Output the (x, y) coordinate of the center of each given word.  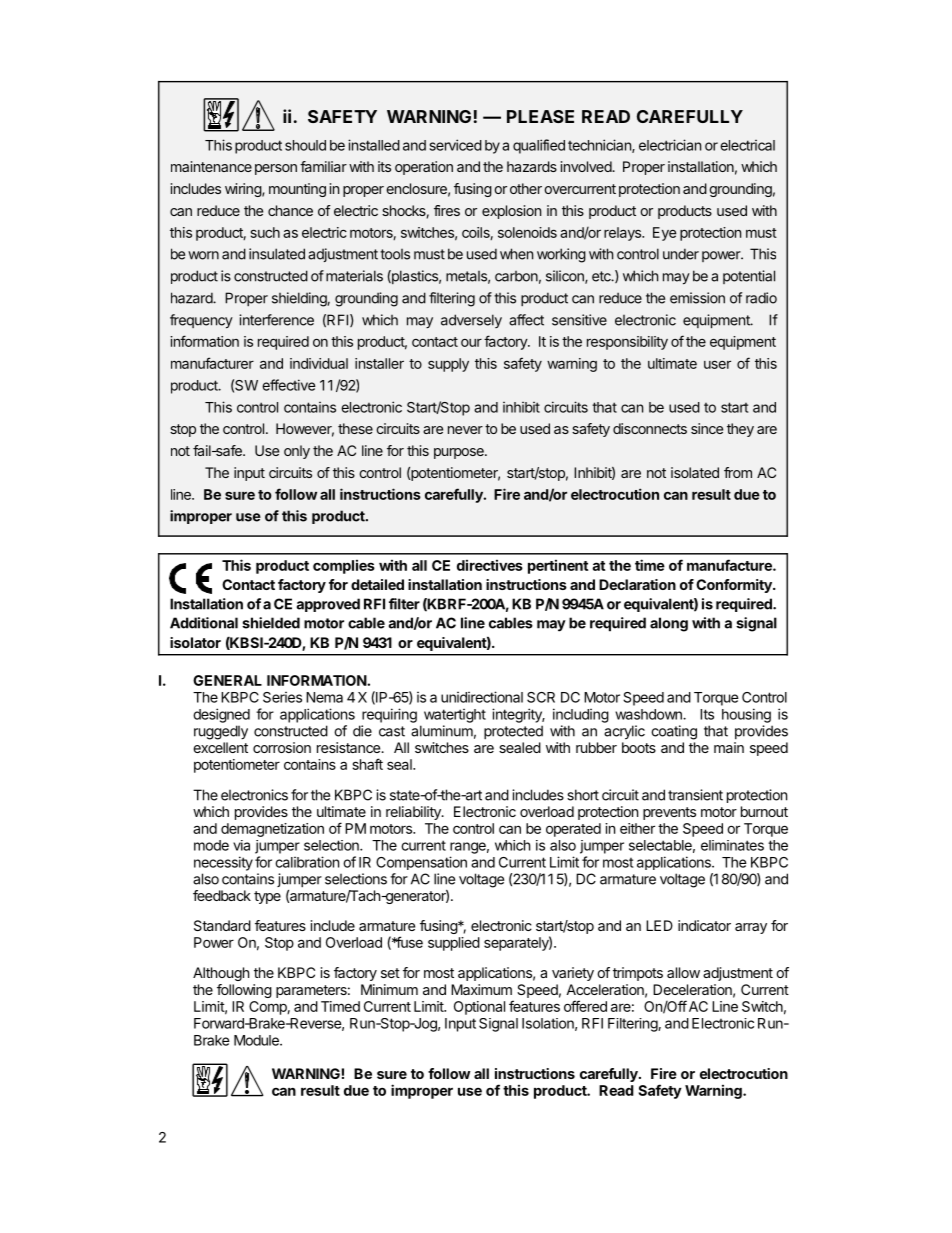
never (465, 430)
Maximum (481, 989)
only (297, 452)
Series (282, 697)
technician (600, 146)
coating (674, 732)
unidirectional (482, 697)
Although (221, 974)
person (276, 169)
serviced (456, 145)
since (707, 428)
